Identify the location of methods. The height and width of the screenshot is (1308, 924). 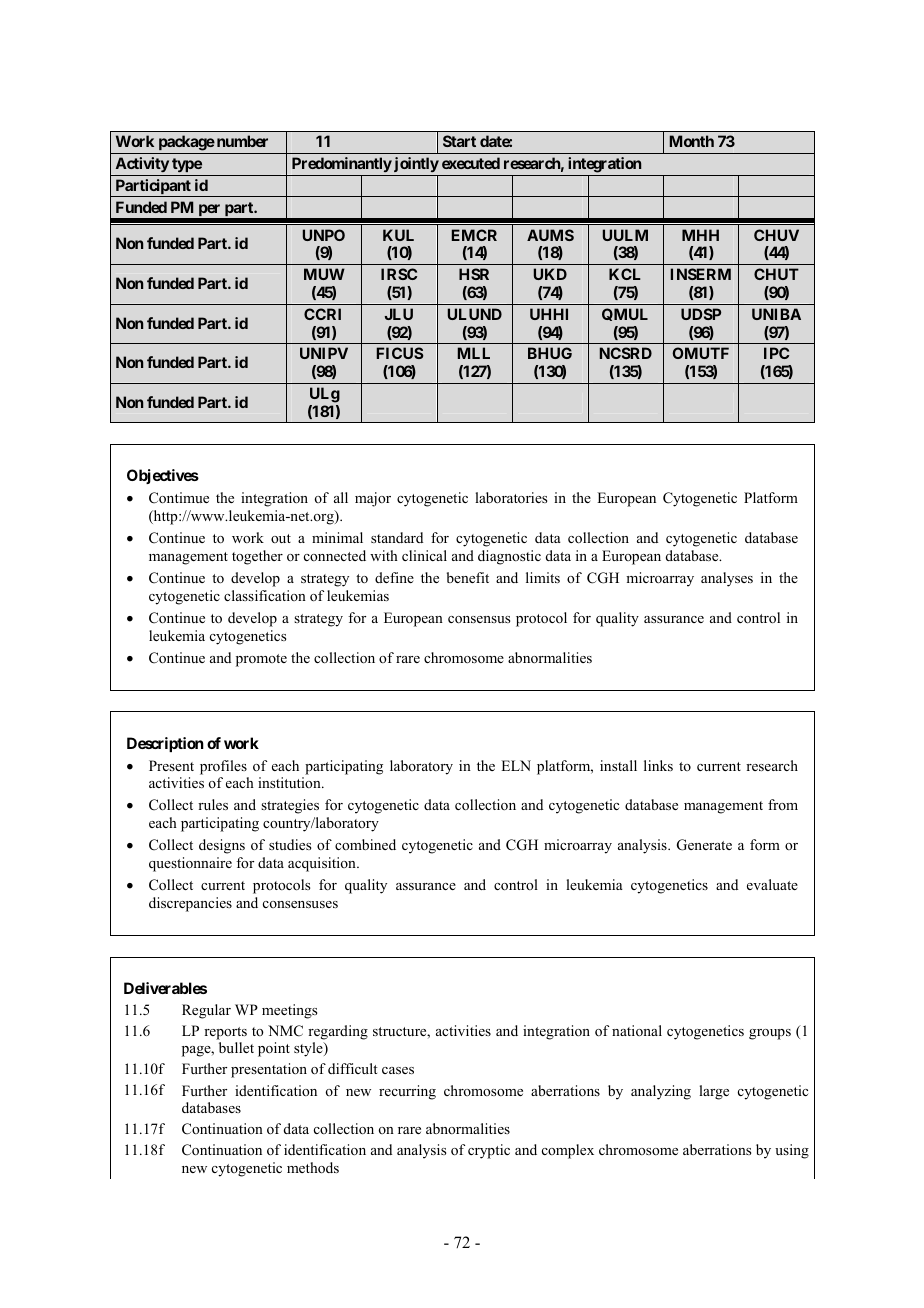
(313, 1168).
